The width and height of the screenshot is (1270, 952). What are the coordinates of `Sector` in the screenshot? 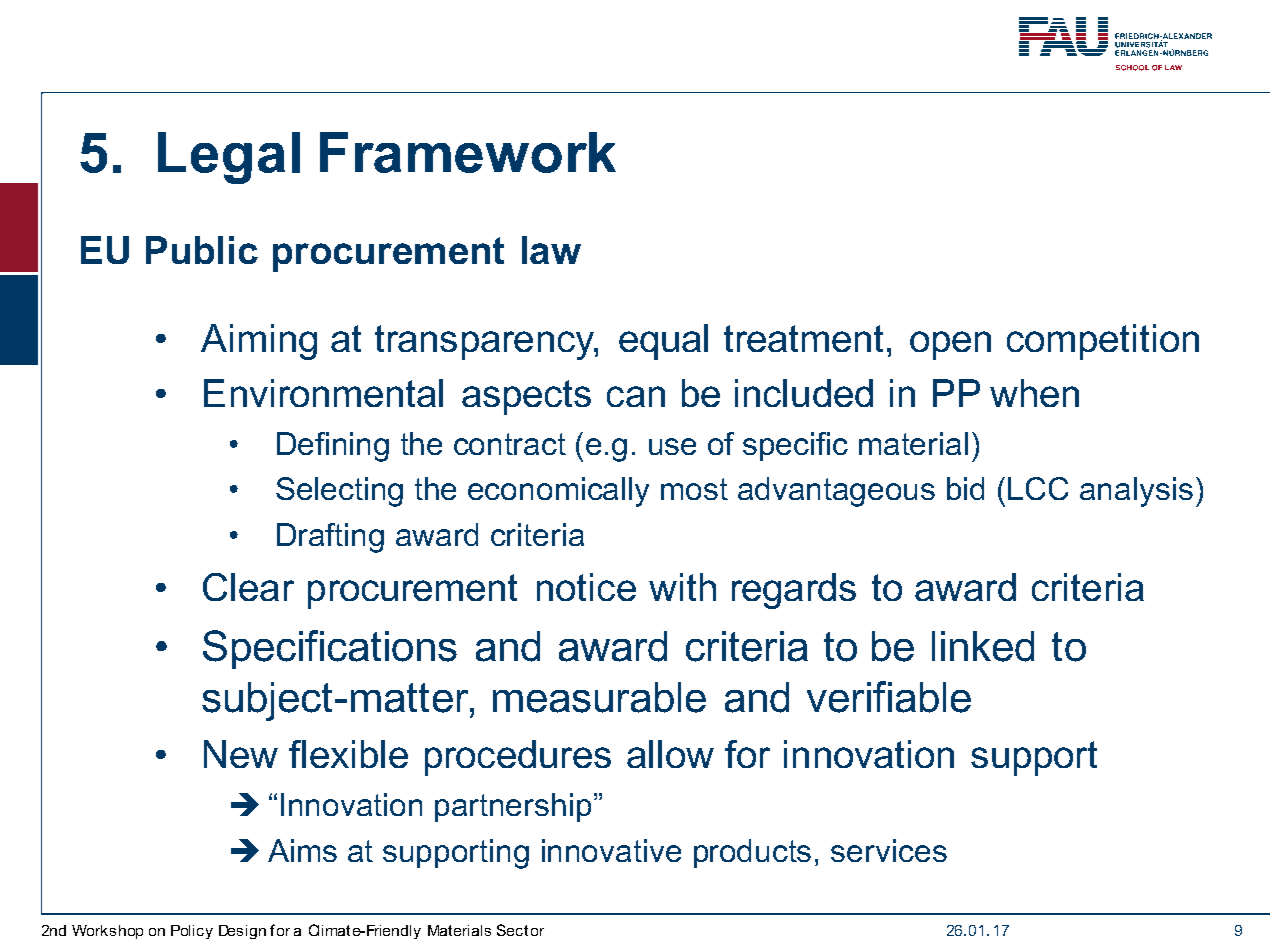 It's located at (520, 930).
